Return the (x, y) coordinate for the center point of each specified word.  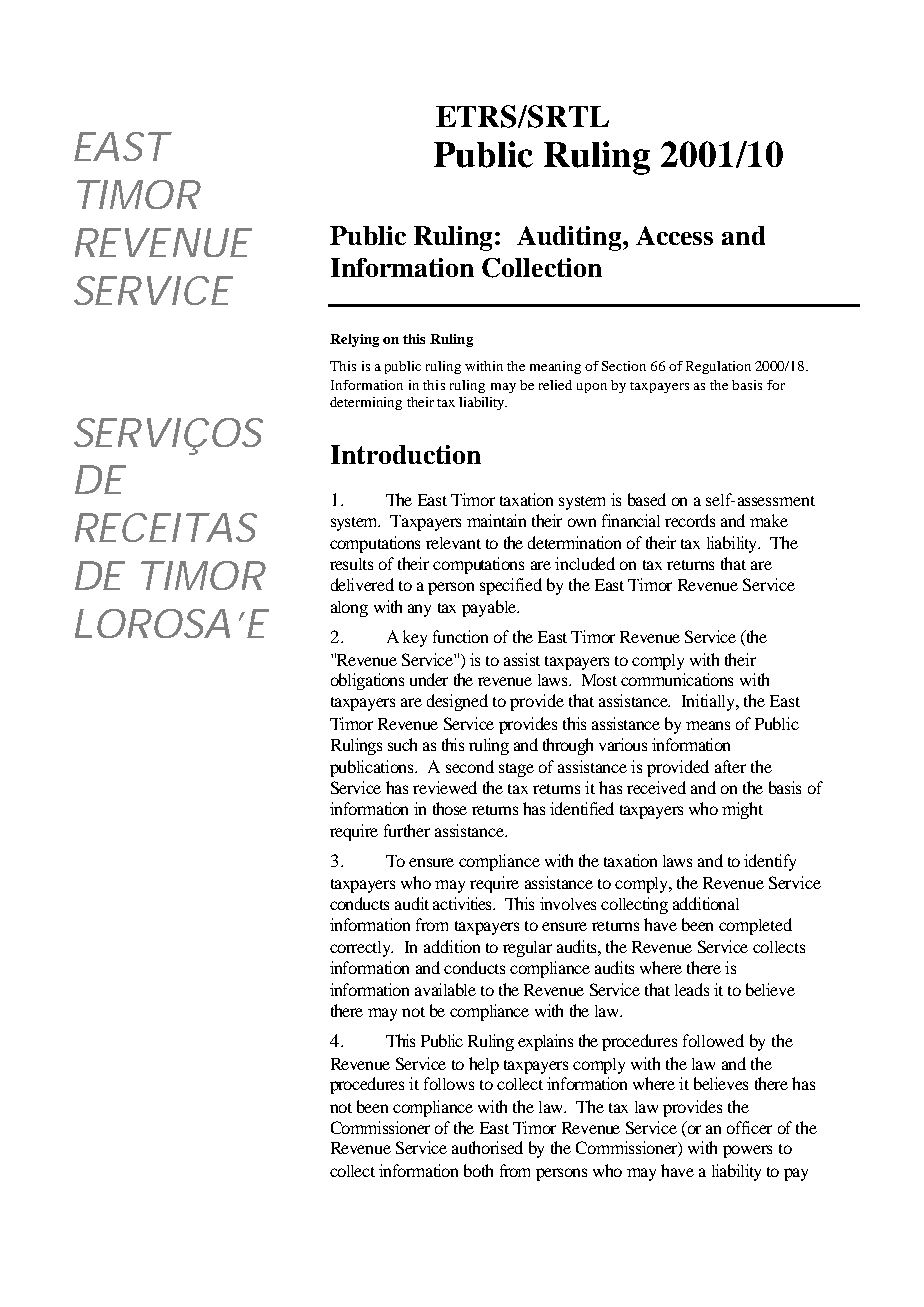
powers (747, 1151)
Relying (354, 340)
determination (574, 542)
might (742, 810)
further (407, 830)
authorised (487, 1147)
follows (449, 1083)
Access (674, 235)
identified (582, 808)
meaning (555, 367)
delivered (362, 584)
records (690, 520)
